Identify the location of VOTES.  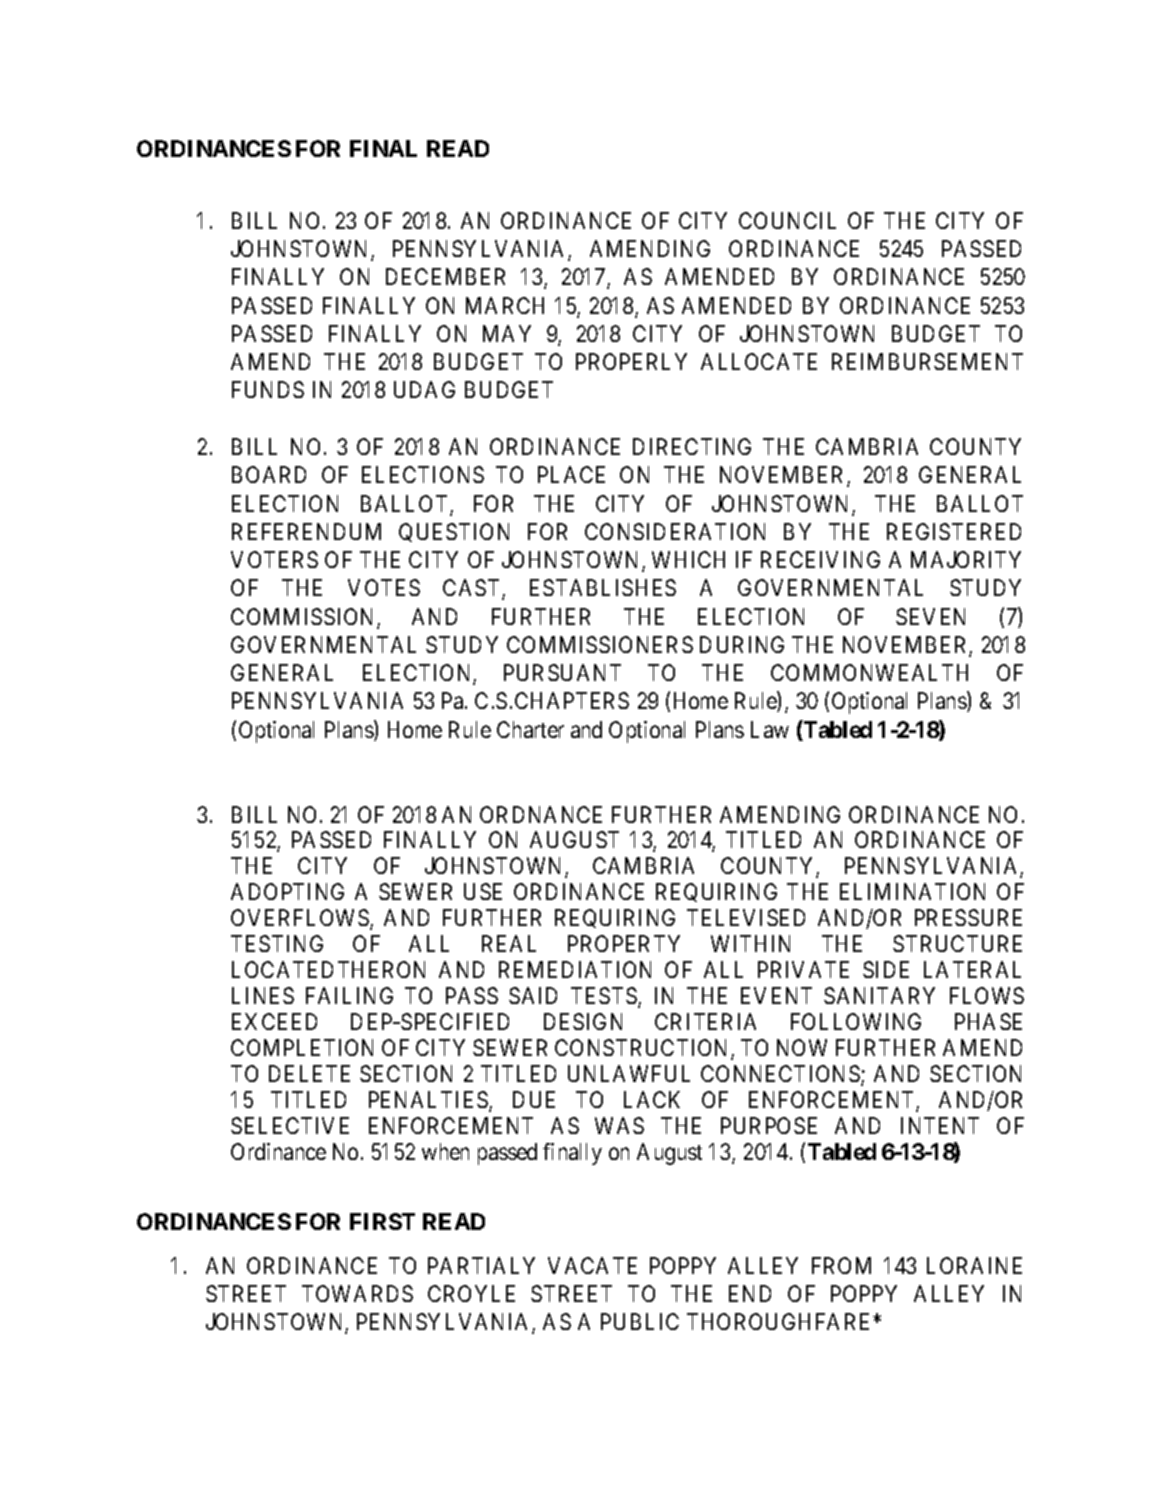
(384, 587).
